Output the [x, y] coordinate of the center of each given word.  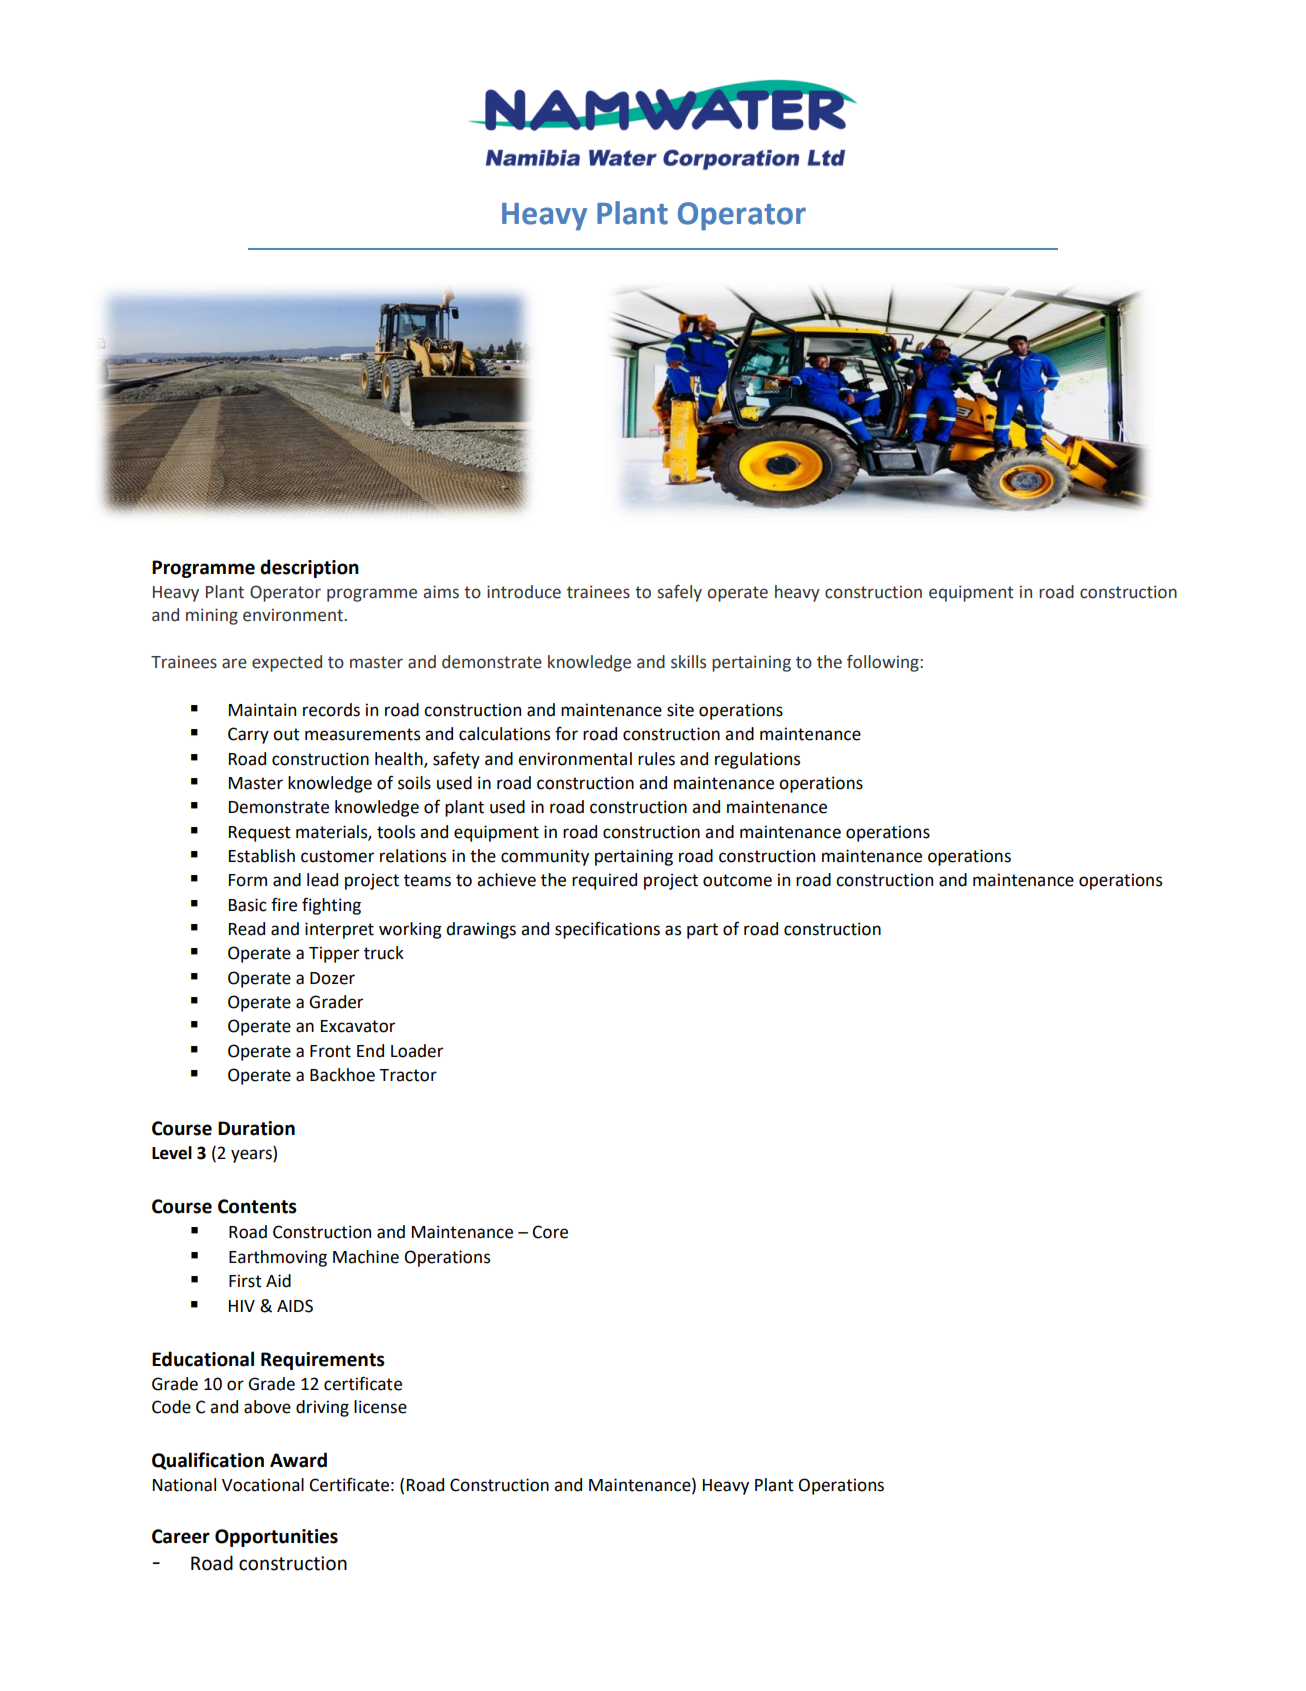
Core [550, 1232]
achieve [506, 880]
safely [680, 593]
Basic [248, 905]
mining [212, 616]
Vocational [263, 1485]
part [702, 931]
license [380, 1407]
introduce [524, 592]
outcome [737, 880]
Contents [257, 1206]
